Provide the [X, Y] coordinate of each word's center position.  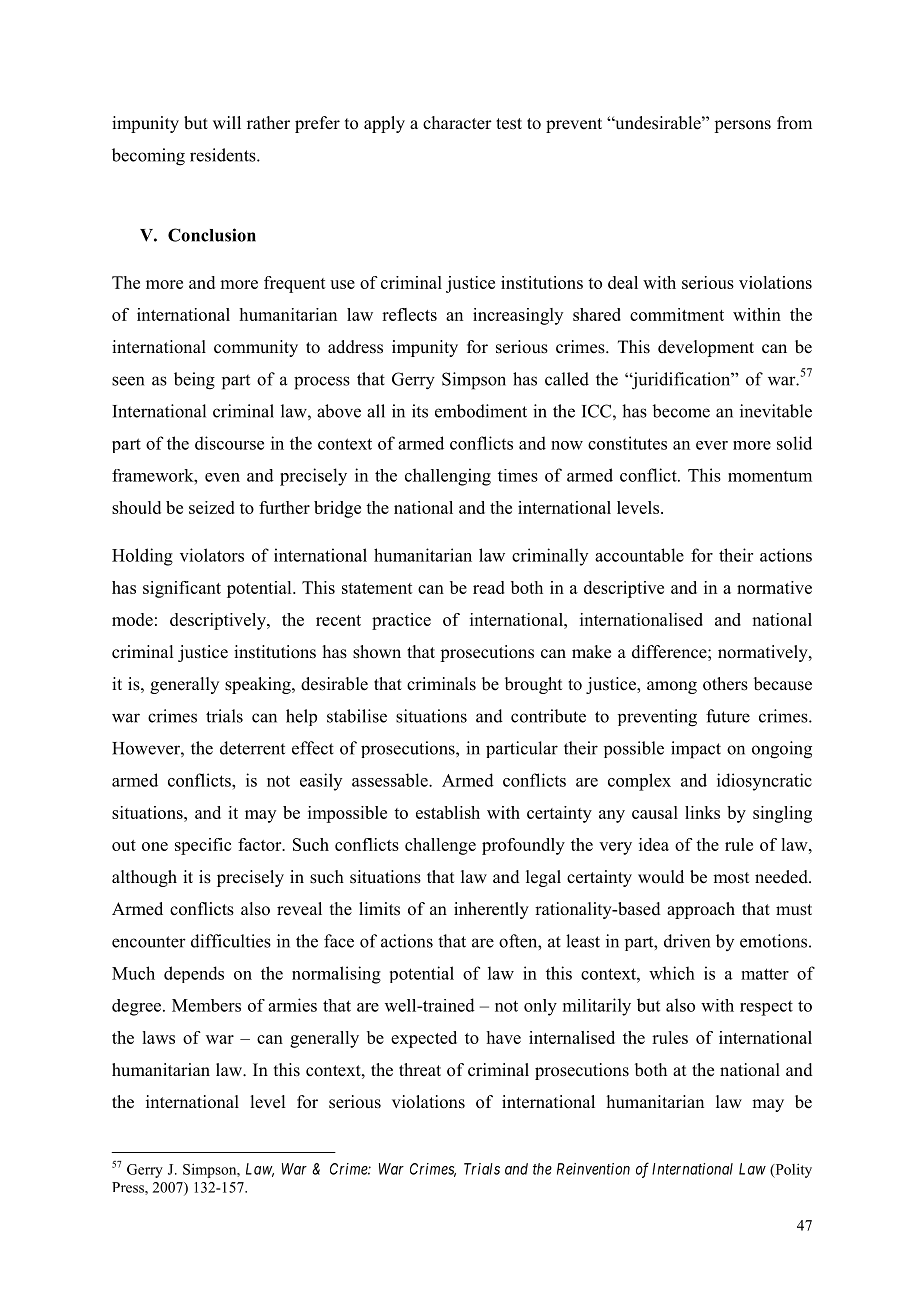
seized [212, 507]
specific [203, 846]
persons [742, 126]
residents [224, 155]
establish [448, 812]
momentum [770, 476]
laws [158, 1037]
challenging [448, 477]
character [457, 123]
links [702, 812]
